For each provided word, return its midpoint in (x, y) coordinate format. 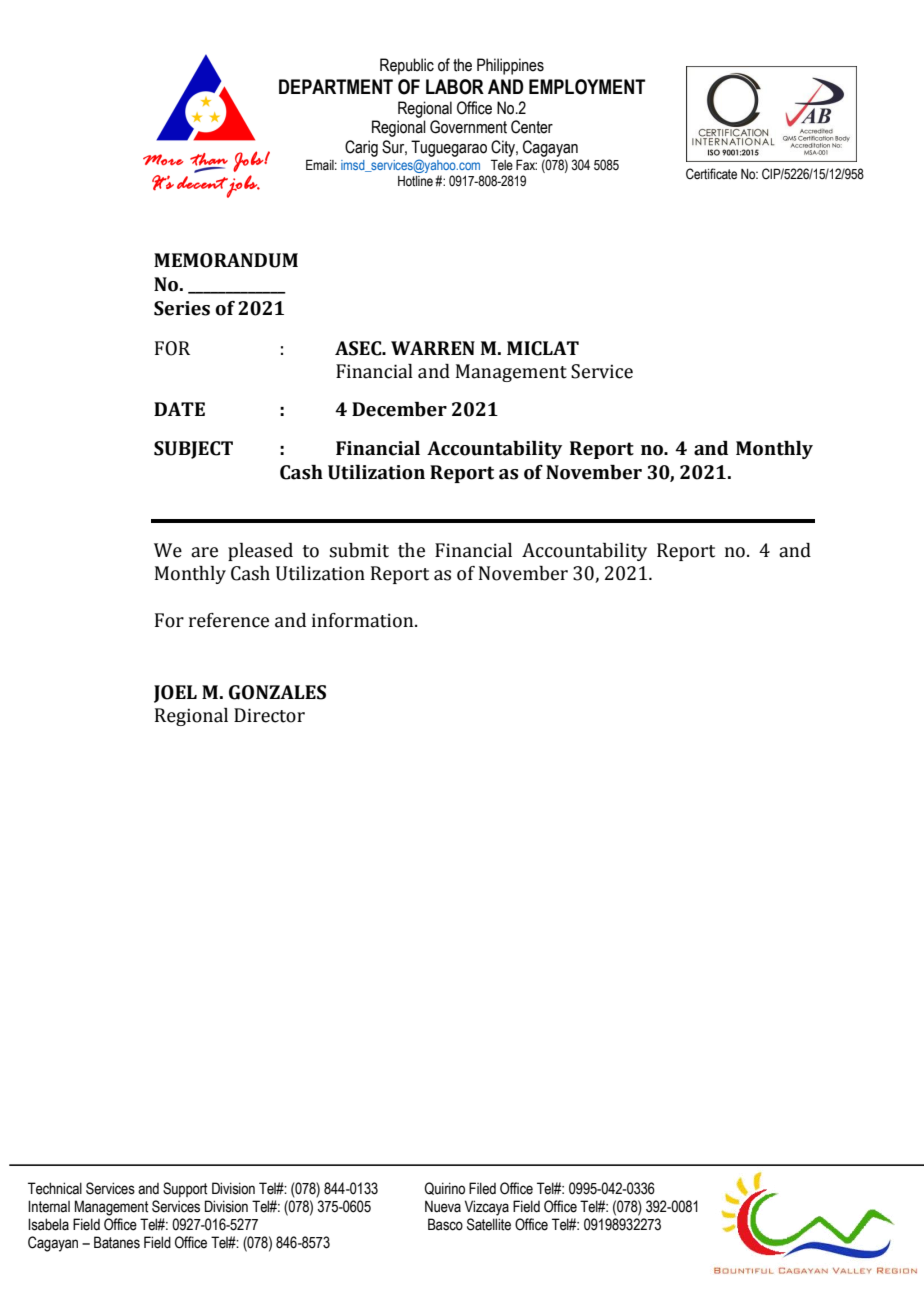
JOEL (175, 694)
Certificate (711, 174)
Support (185, 1189)
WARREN (433, 348)
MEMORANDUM (226, 260)
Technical (55, 1188)
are (204, 552)
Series (182, 308)
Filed (482, 1188)
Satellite (489, 1224)
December (399, 409)
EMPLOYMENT (587, 87)
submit (359, 550)
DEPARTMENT (336, 86)
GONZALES (277, 692)
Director (269, 715)
